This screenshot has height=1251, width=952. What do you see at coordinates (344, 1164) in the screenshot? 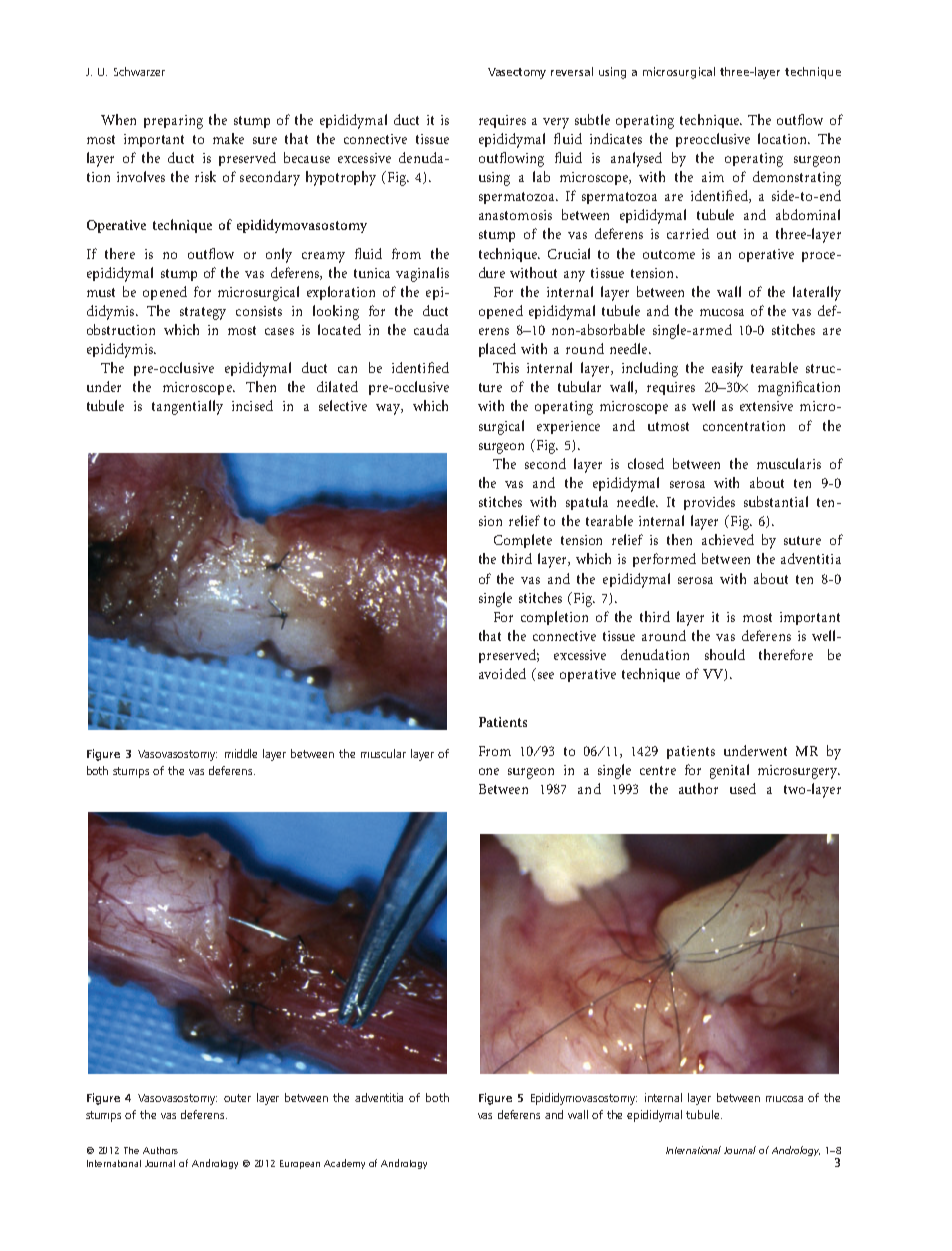
I see `Academy` at bounding box center [344, 1164].
